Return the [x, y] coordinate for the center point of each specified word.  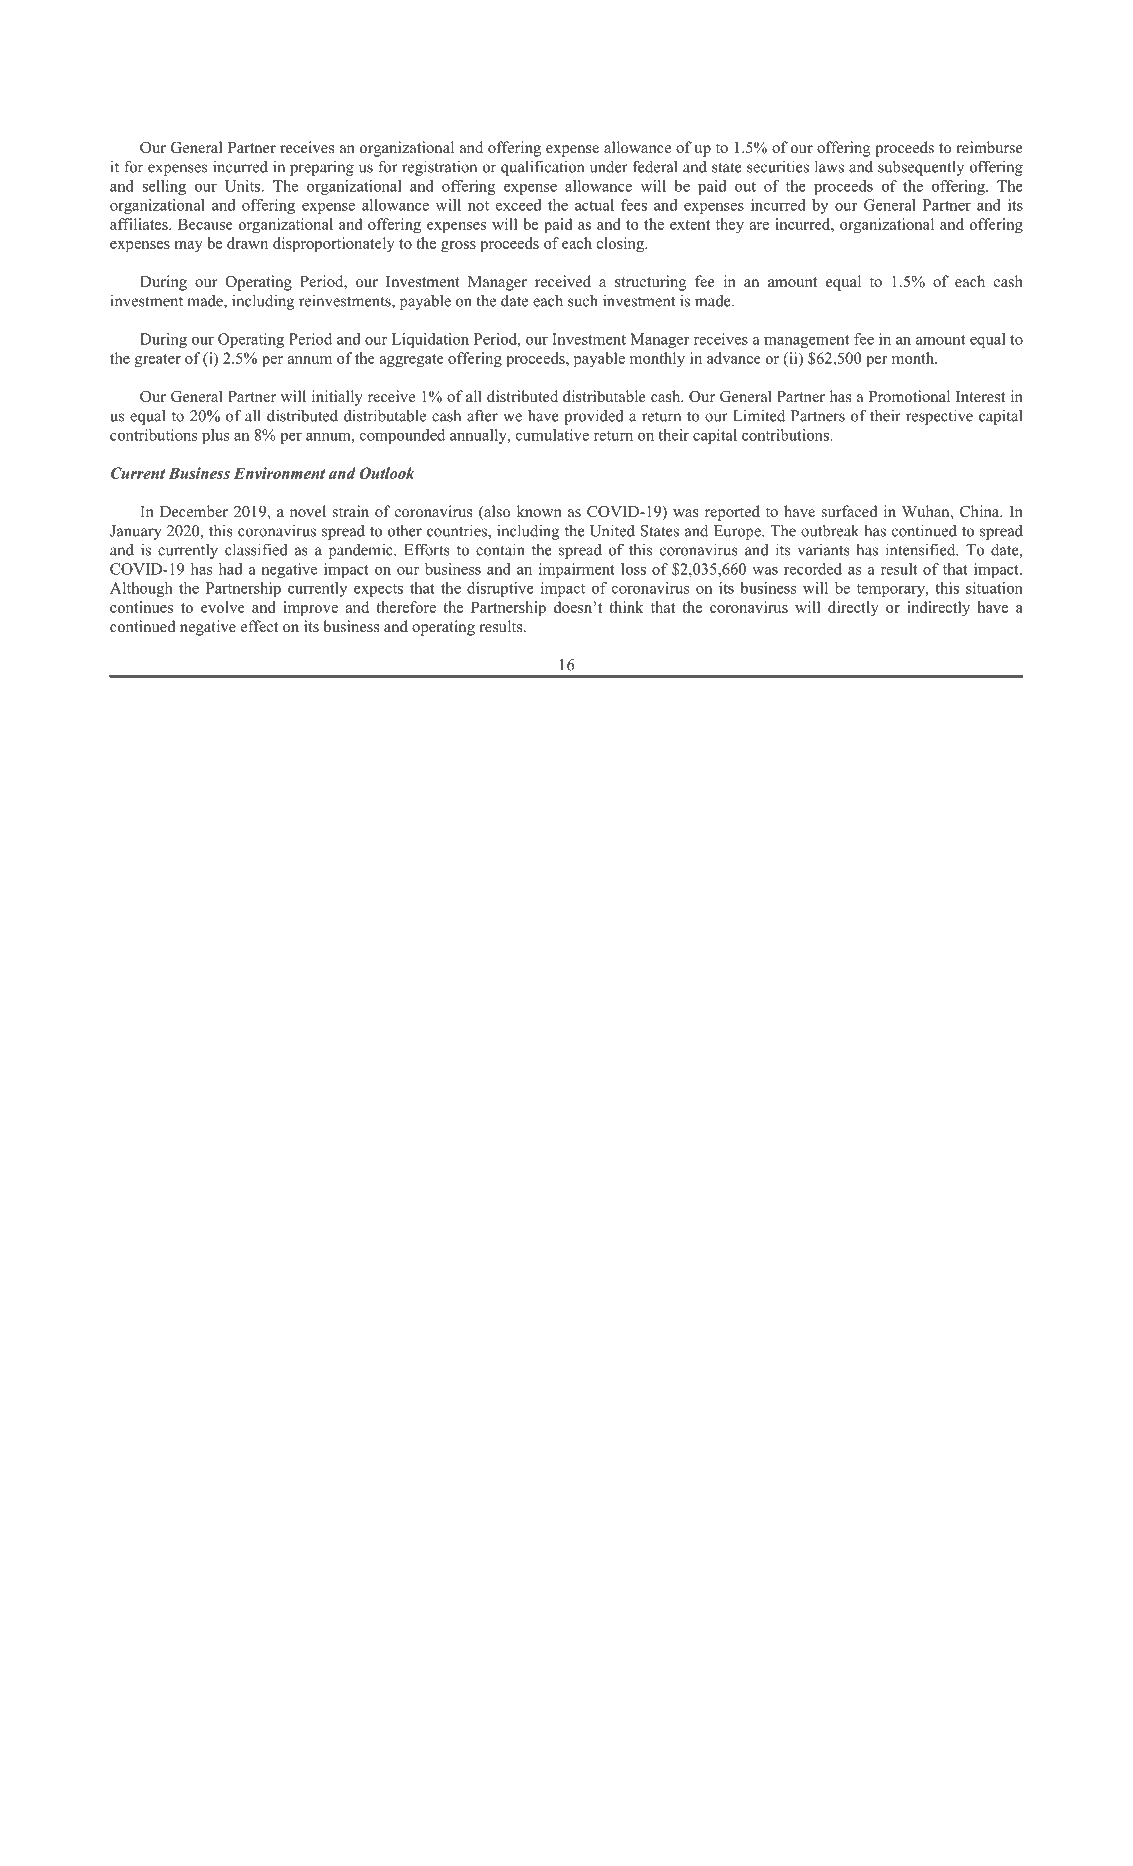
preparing [322, 168]
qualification [542, 168]
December [194, 511]
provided [594, 417]
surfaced [850, 511]
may [189, 247]
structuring [650, 283]
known [539, 511]
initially [337, 398]
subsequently [921, 168]
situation [994, 588]
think [626, 607]
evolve [223, 607]
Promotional [909, 396]
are [759, 226]
